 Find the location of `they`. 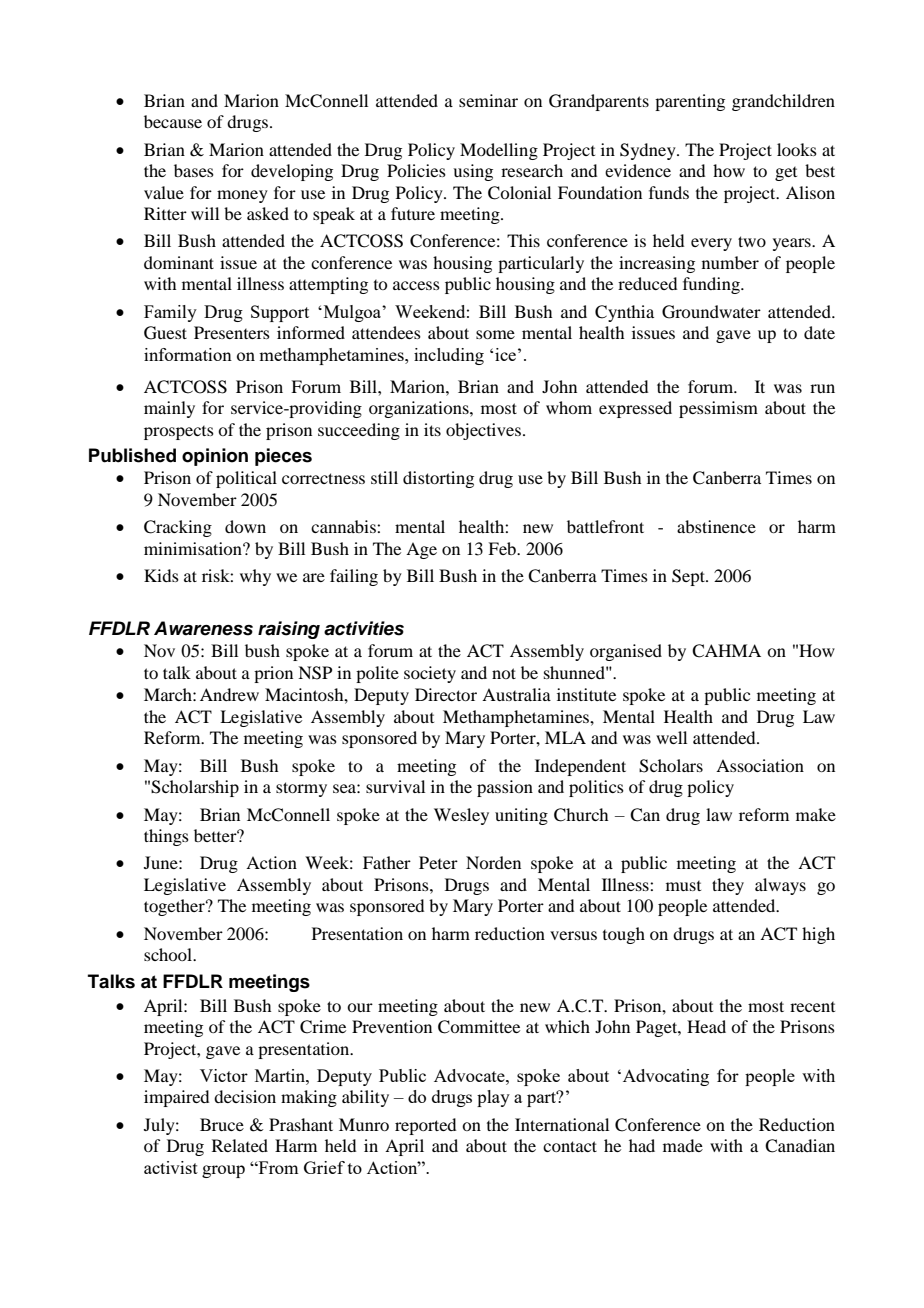

they is located at coordinates (728, 886).
